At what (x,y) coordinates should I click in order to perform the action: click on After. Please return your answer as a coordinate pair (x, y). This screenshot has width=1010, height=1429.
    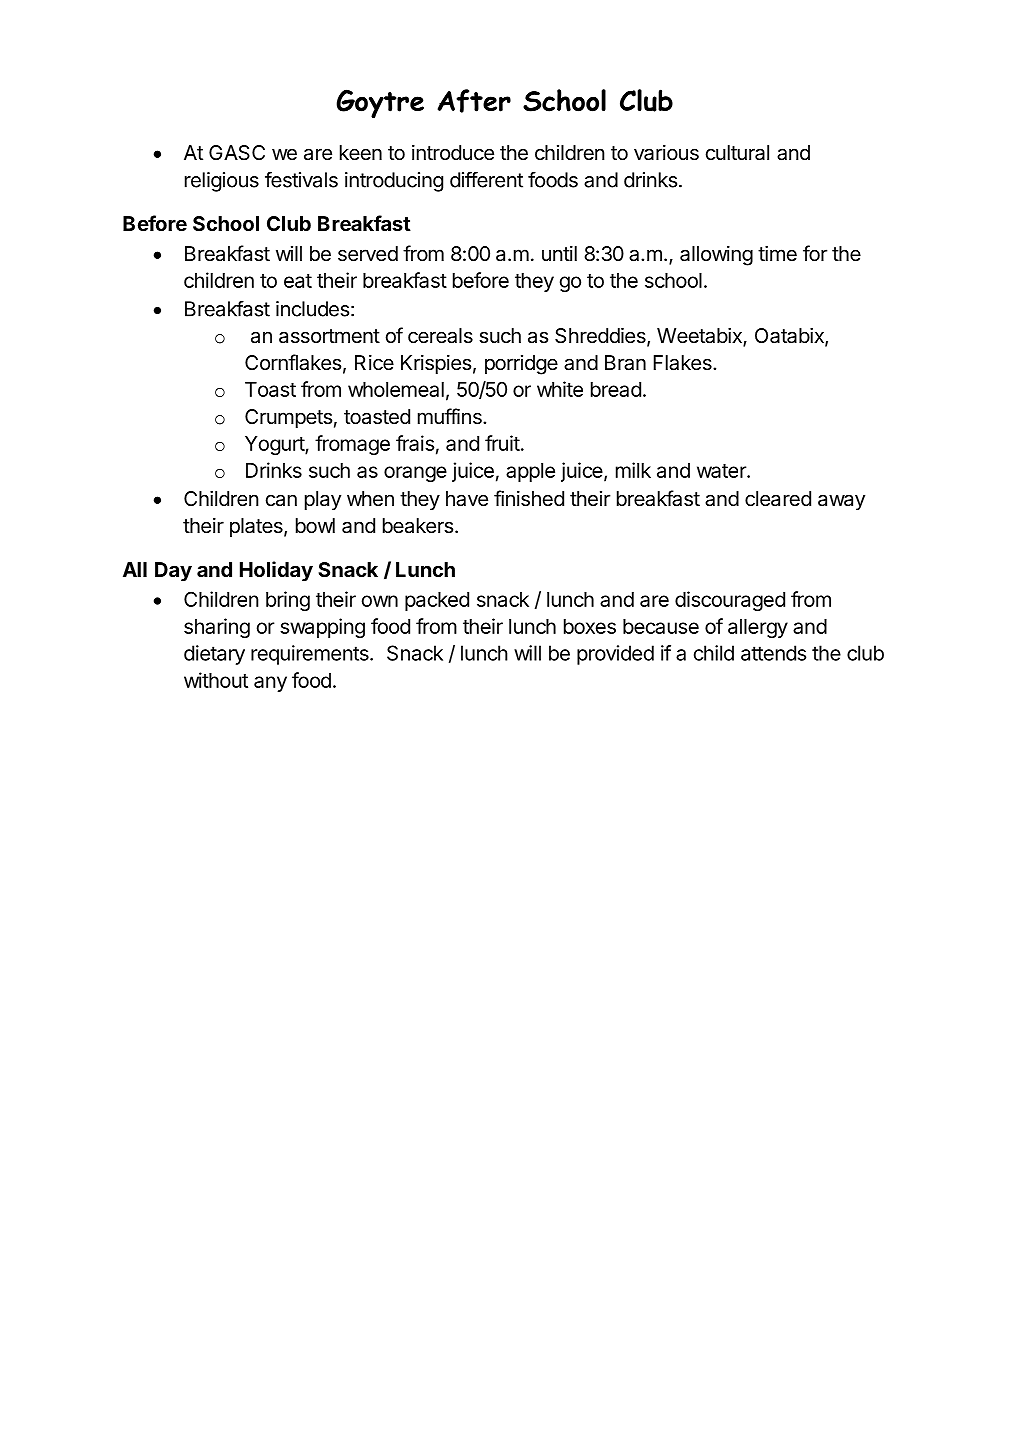
    Looking at the image, I should click on (474, 101).
